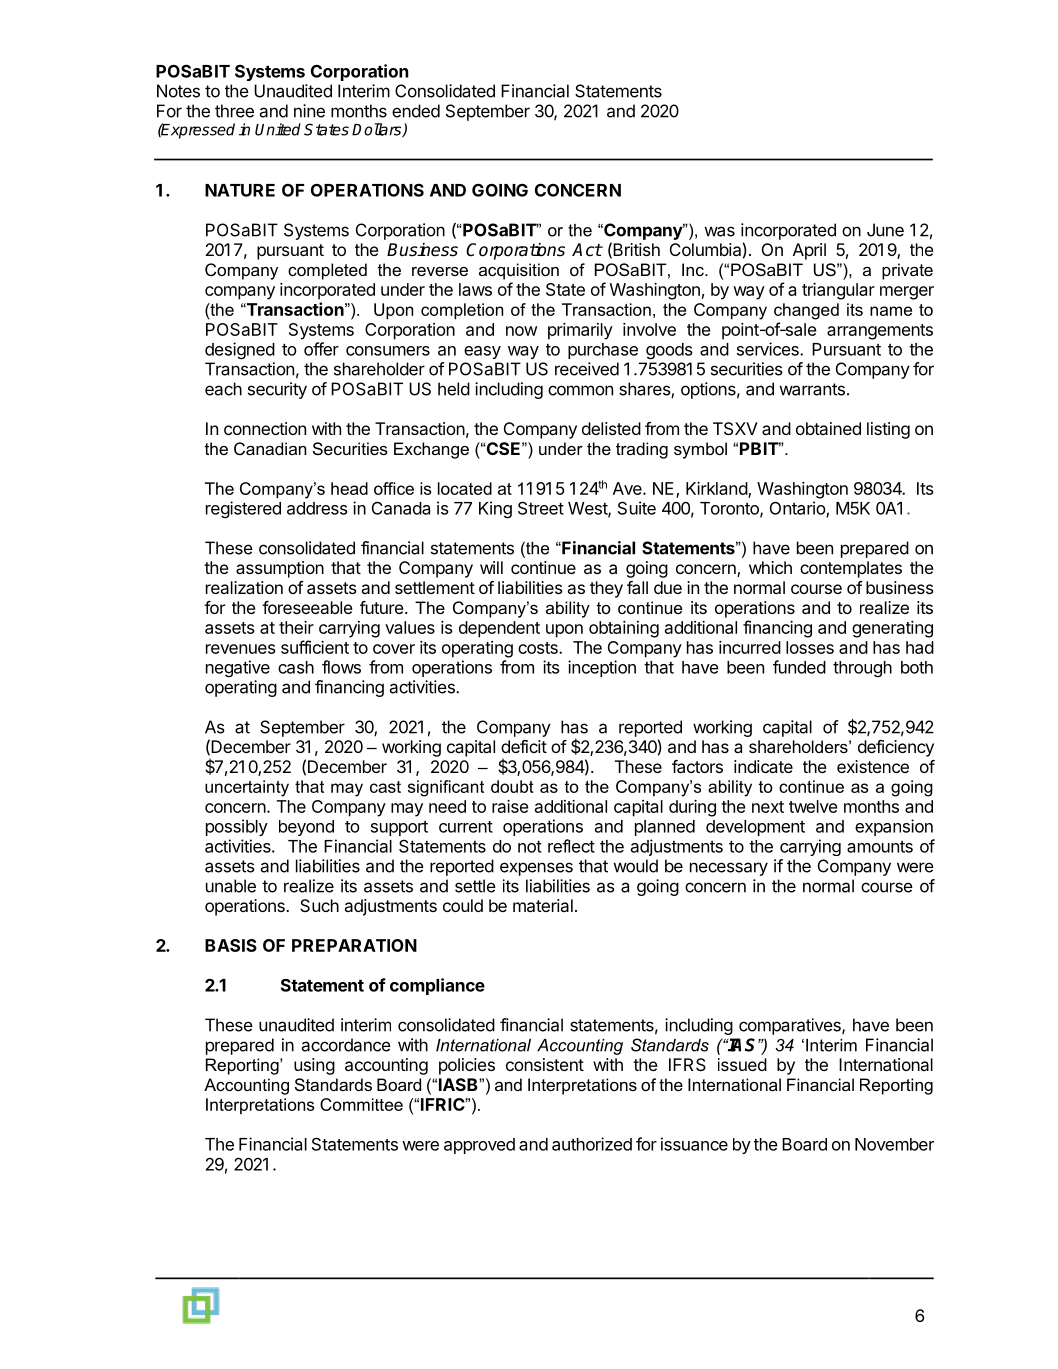 This screenshot has height=1369, width=1058. I want to click on costs, so click(539, 648).
